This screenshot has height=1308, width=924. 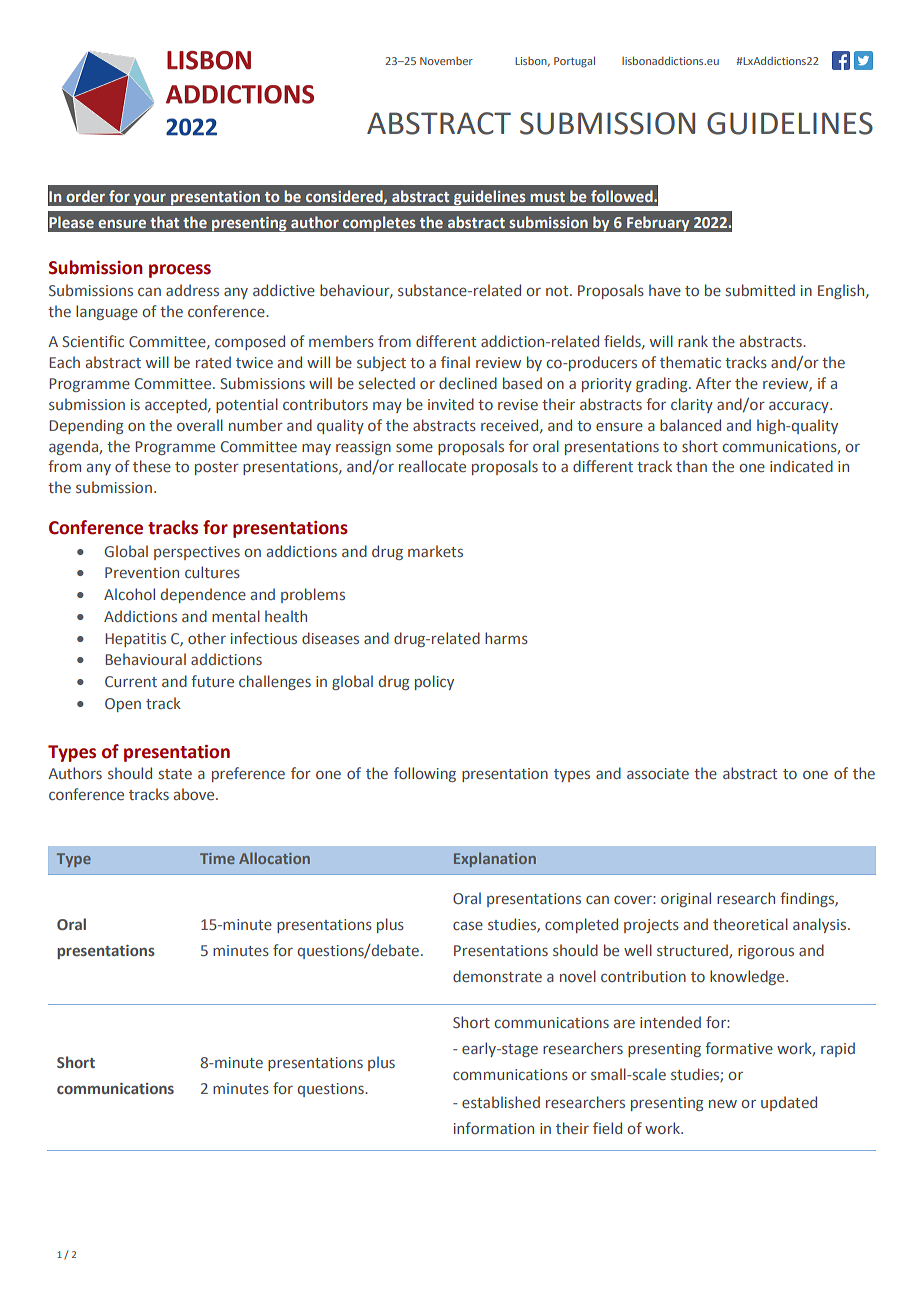 What do you see at coordinates (723, 1104) in the screenshot?
I see `new` at bounding box center [723, 1104].
